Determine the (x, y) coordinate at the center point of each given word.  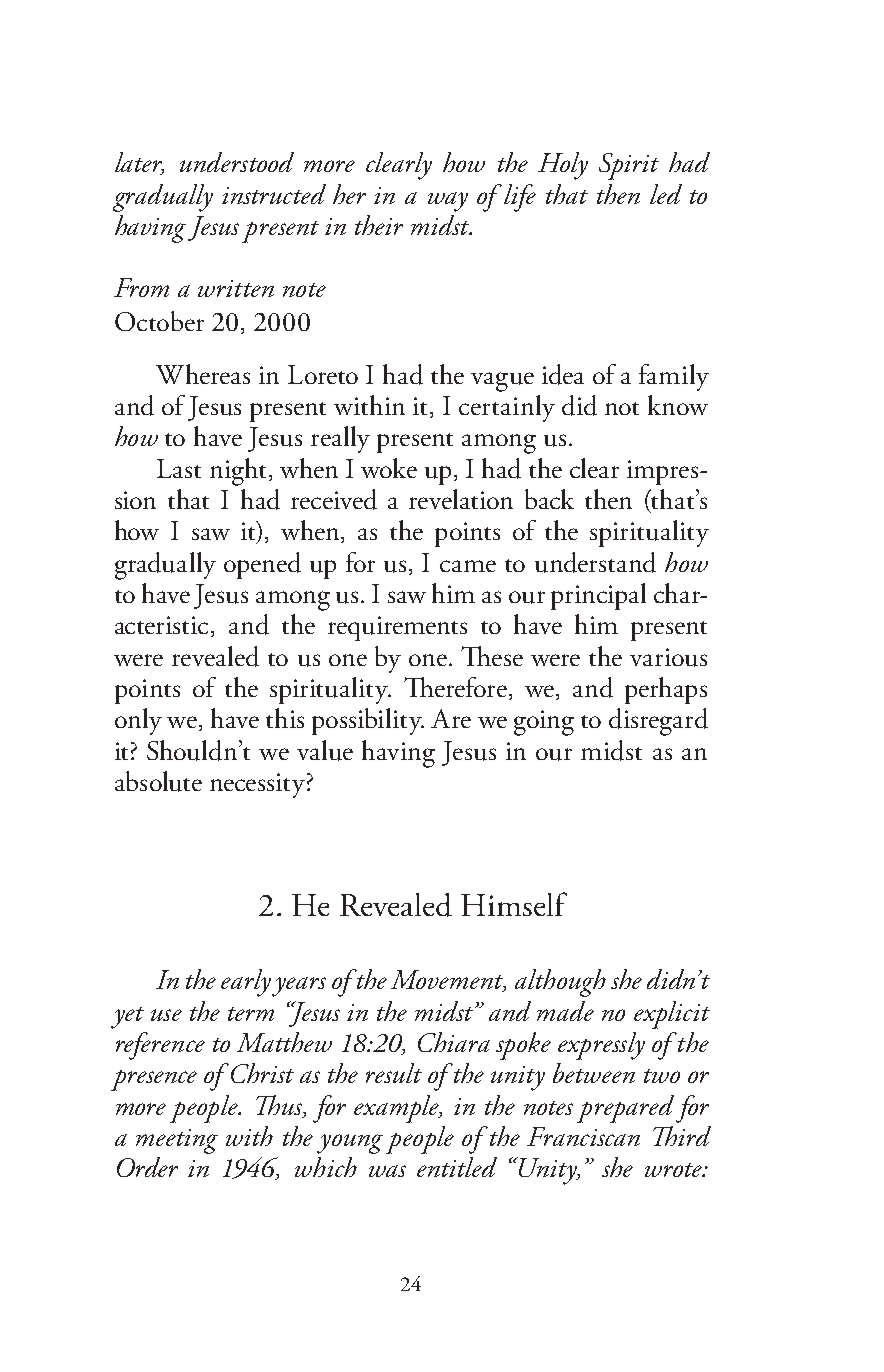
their (379, 225)
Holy (563, 166)
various (668, 657)
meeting (177, 1141)
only (138, 721)
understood (237, 162)
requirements (397, 628)
